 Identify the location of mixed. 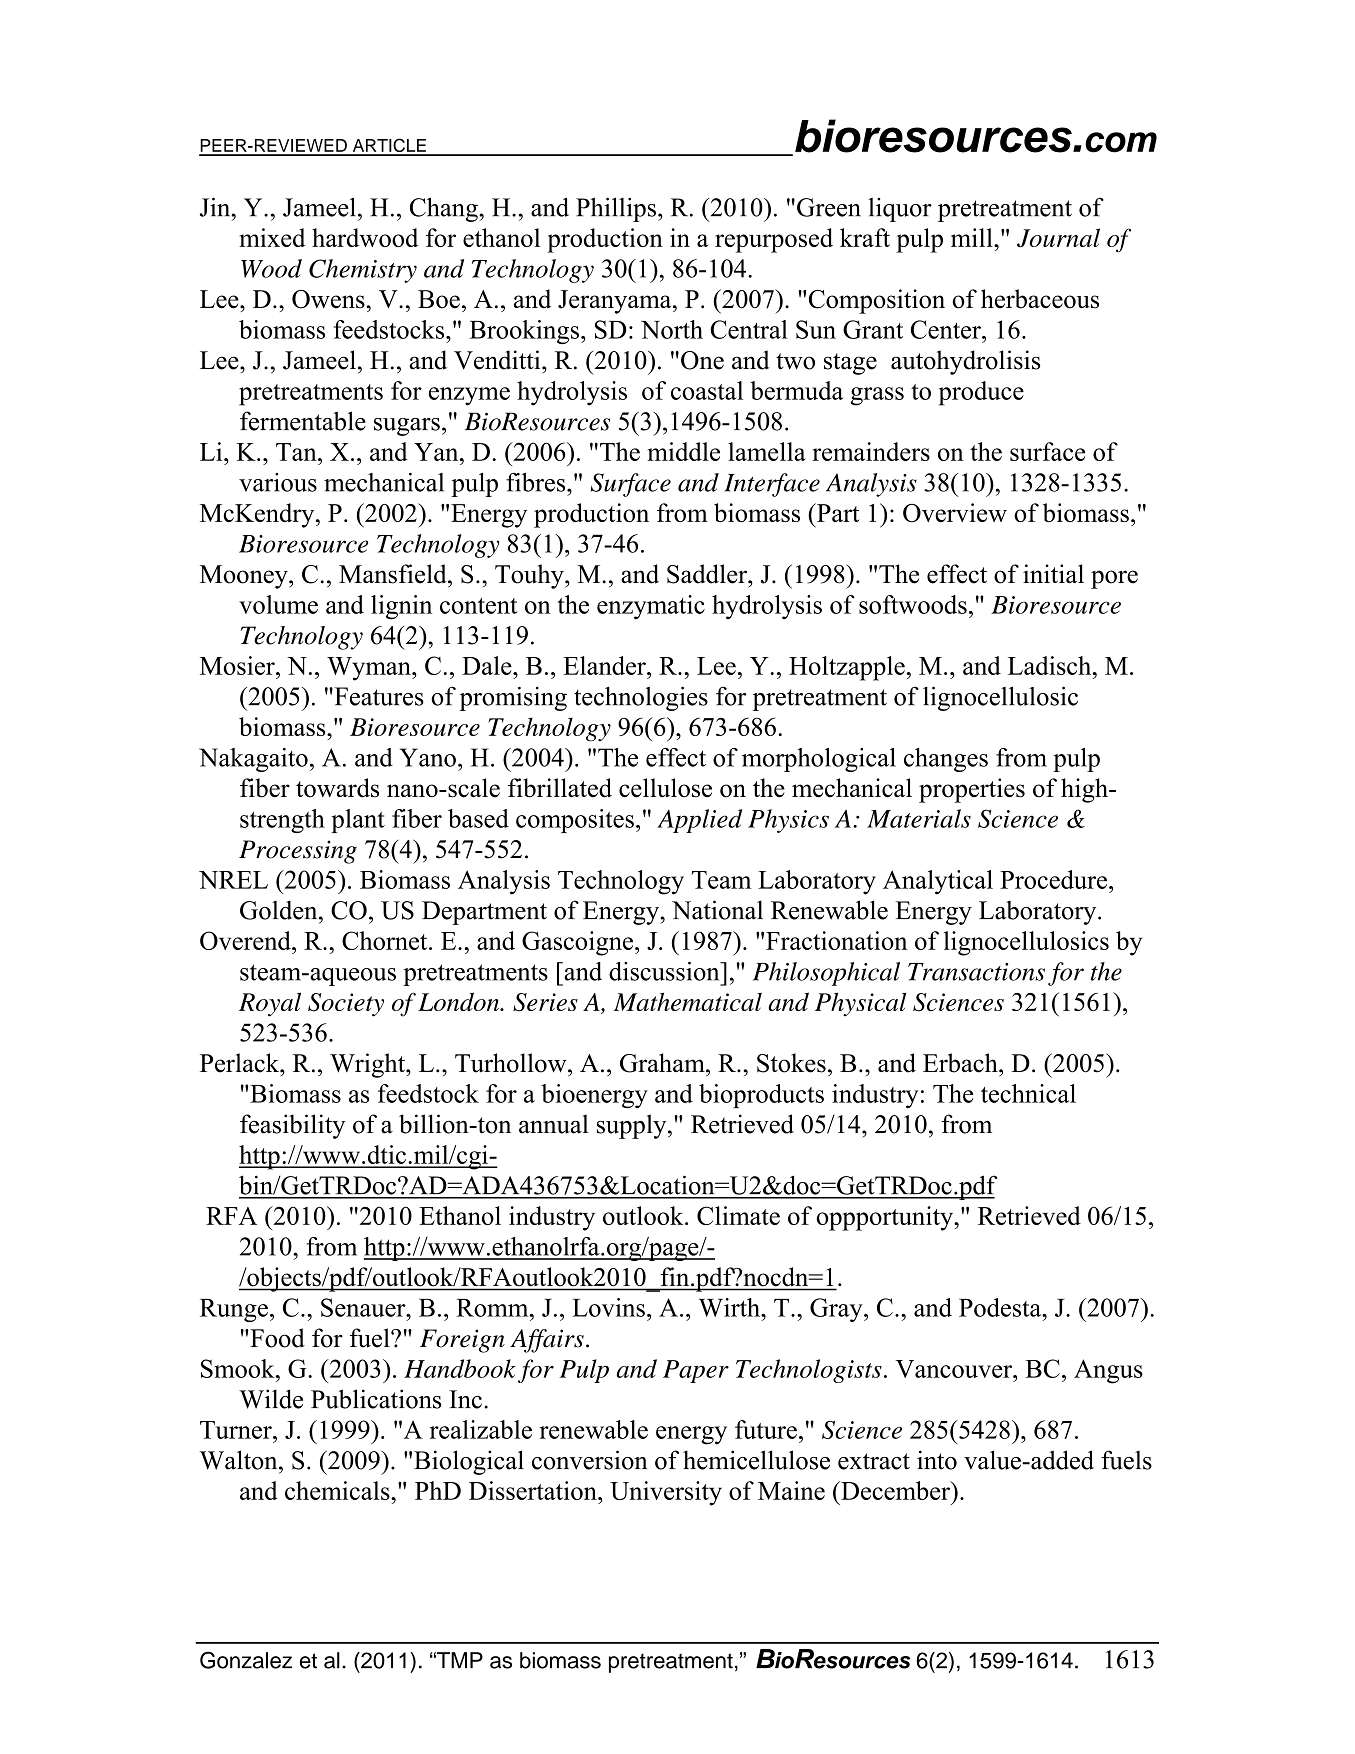
(272, 237).
